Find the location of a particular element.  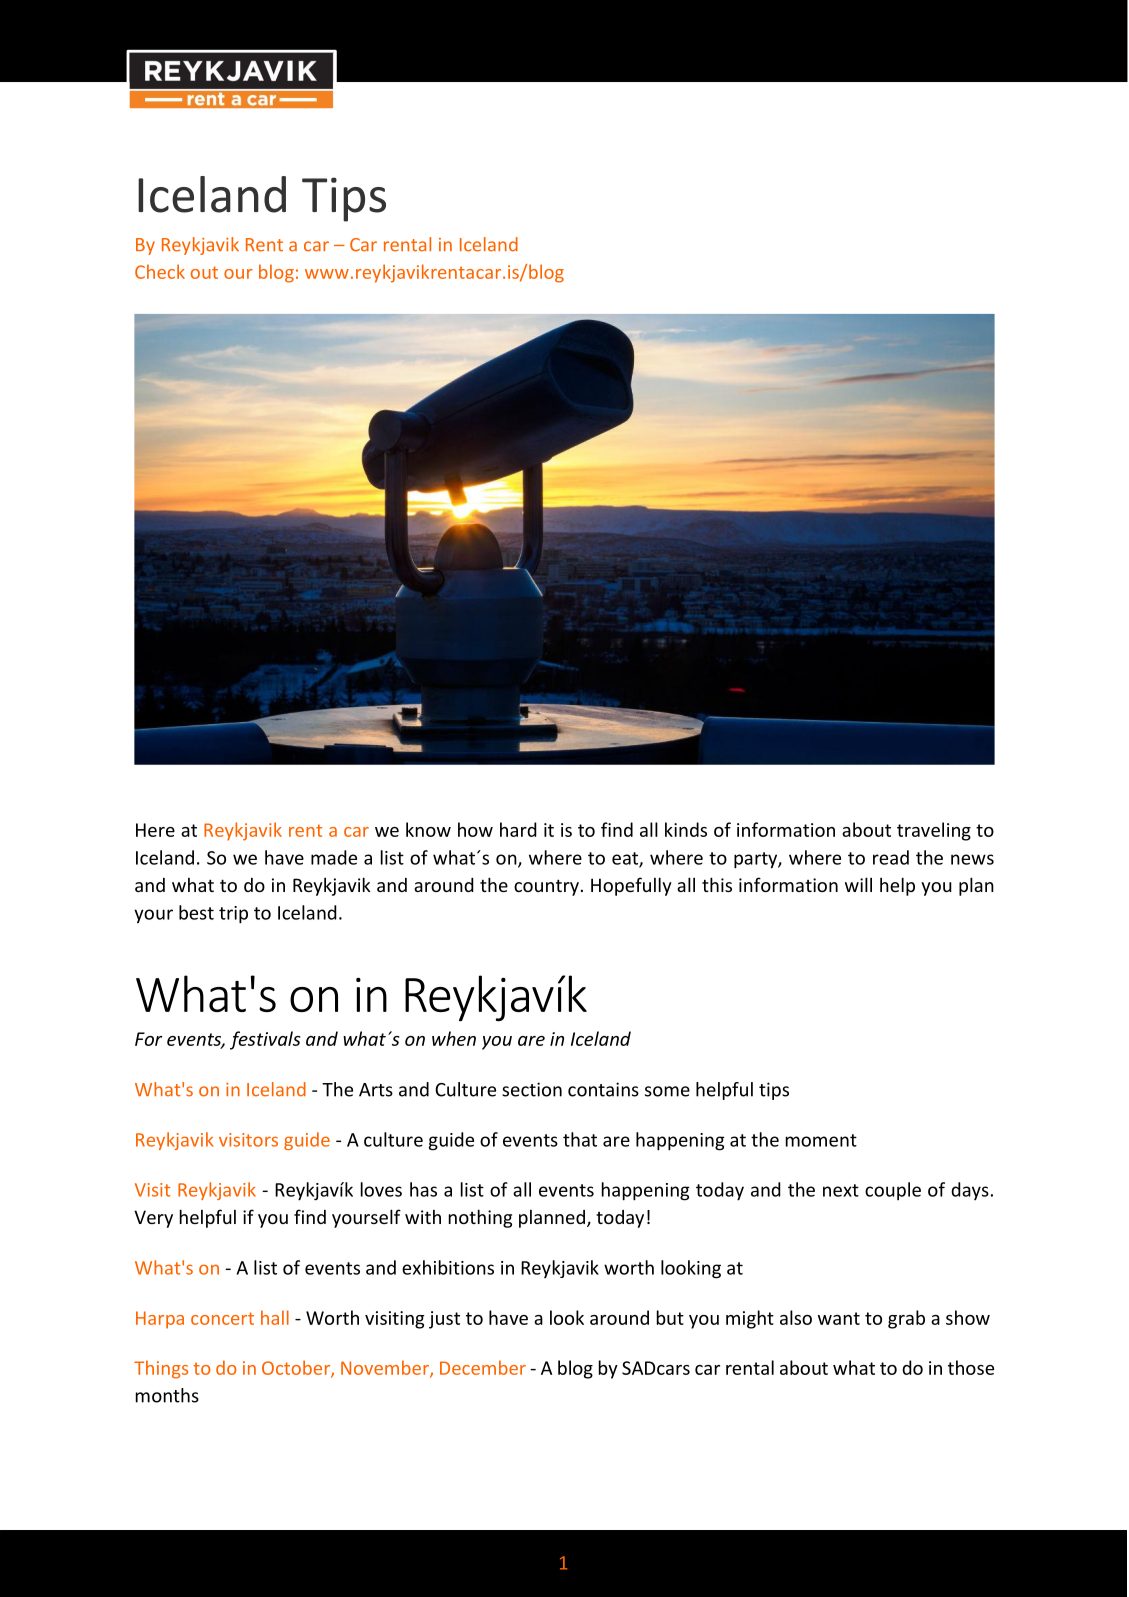

know is located at coordinates (428, 829).
